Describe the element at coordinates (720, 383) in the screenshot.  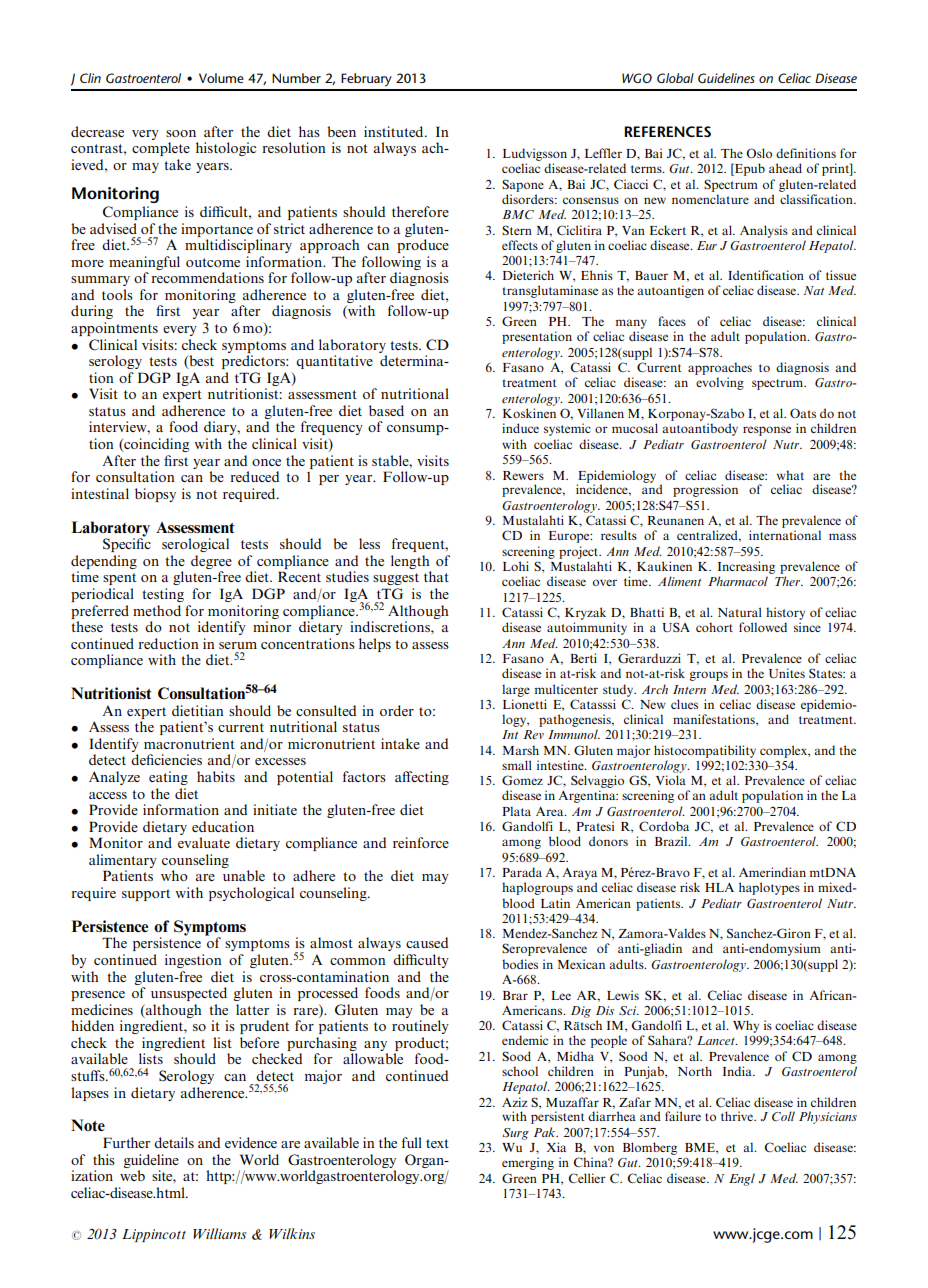
I see `evolving` at that location.
